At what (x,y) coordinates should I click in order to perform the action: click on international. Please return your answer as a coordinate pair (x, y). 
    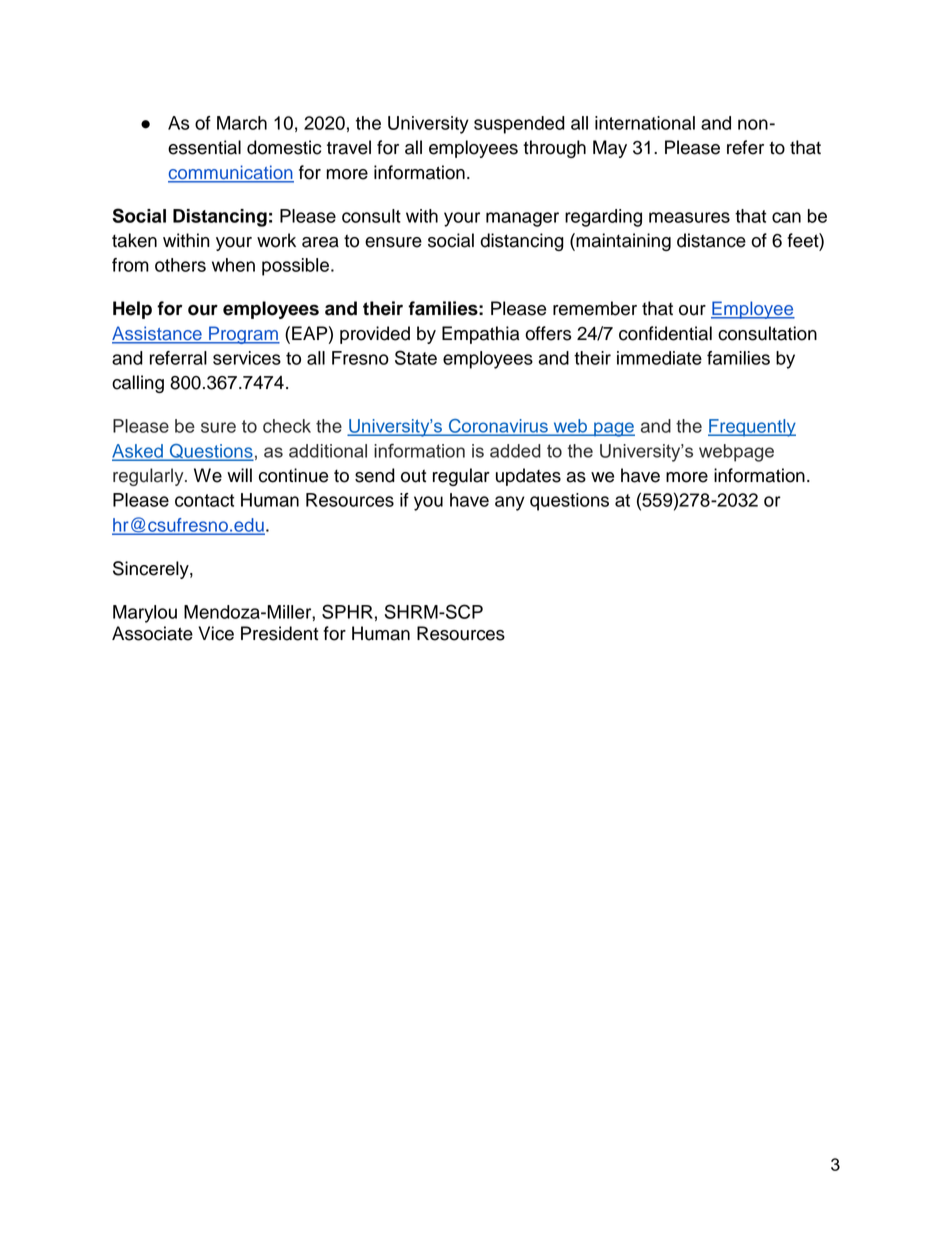
    Looking at the image, I should click on (645, 123).
